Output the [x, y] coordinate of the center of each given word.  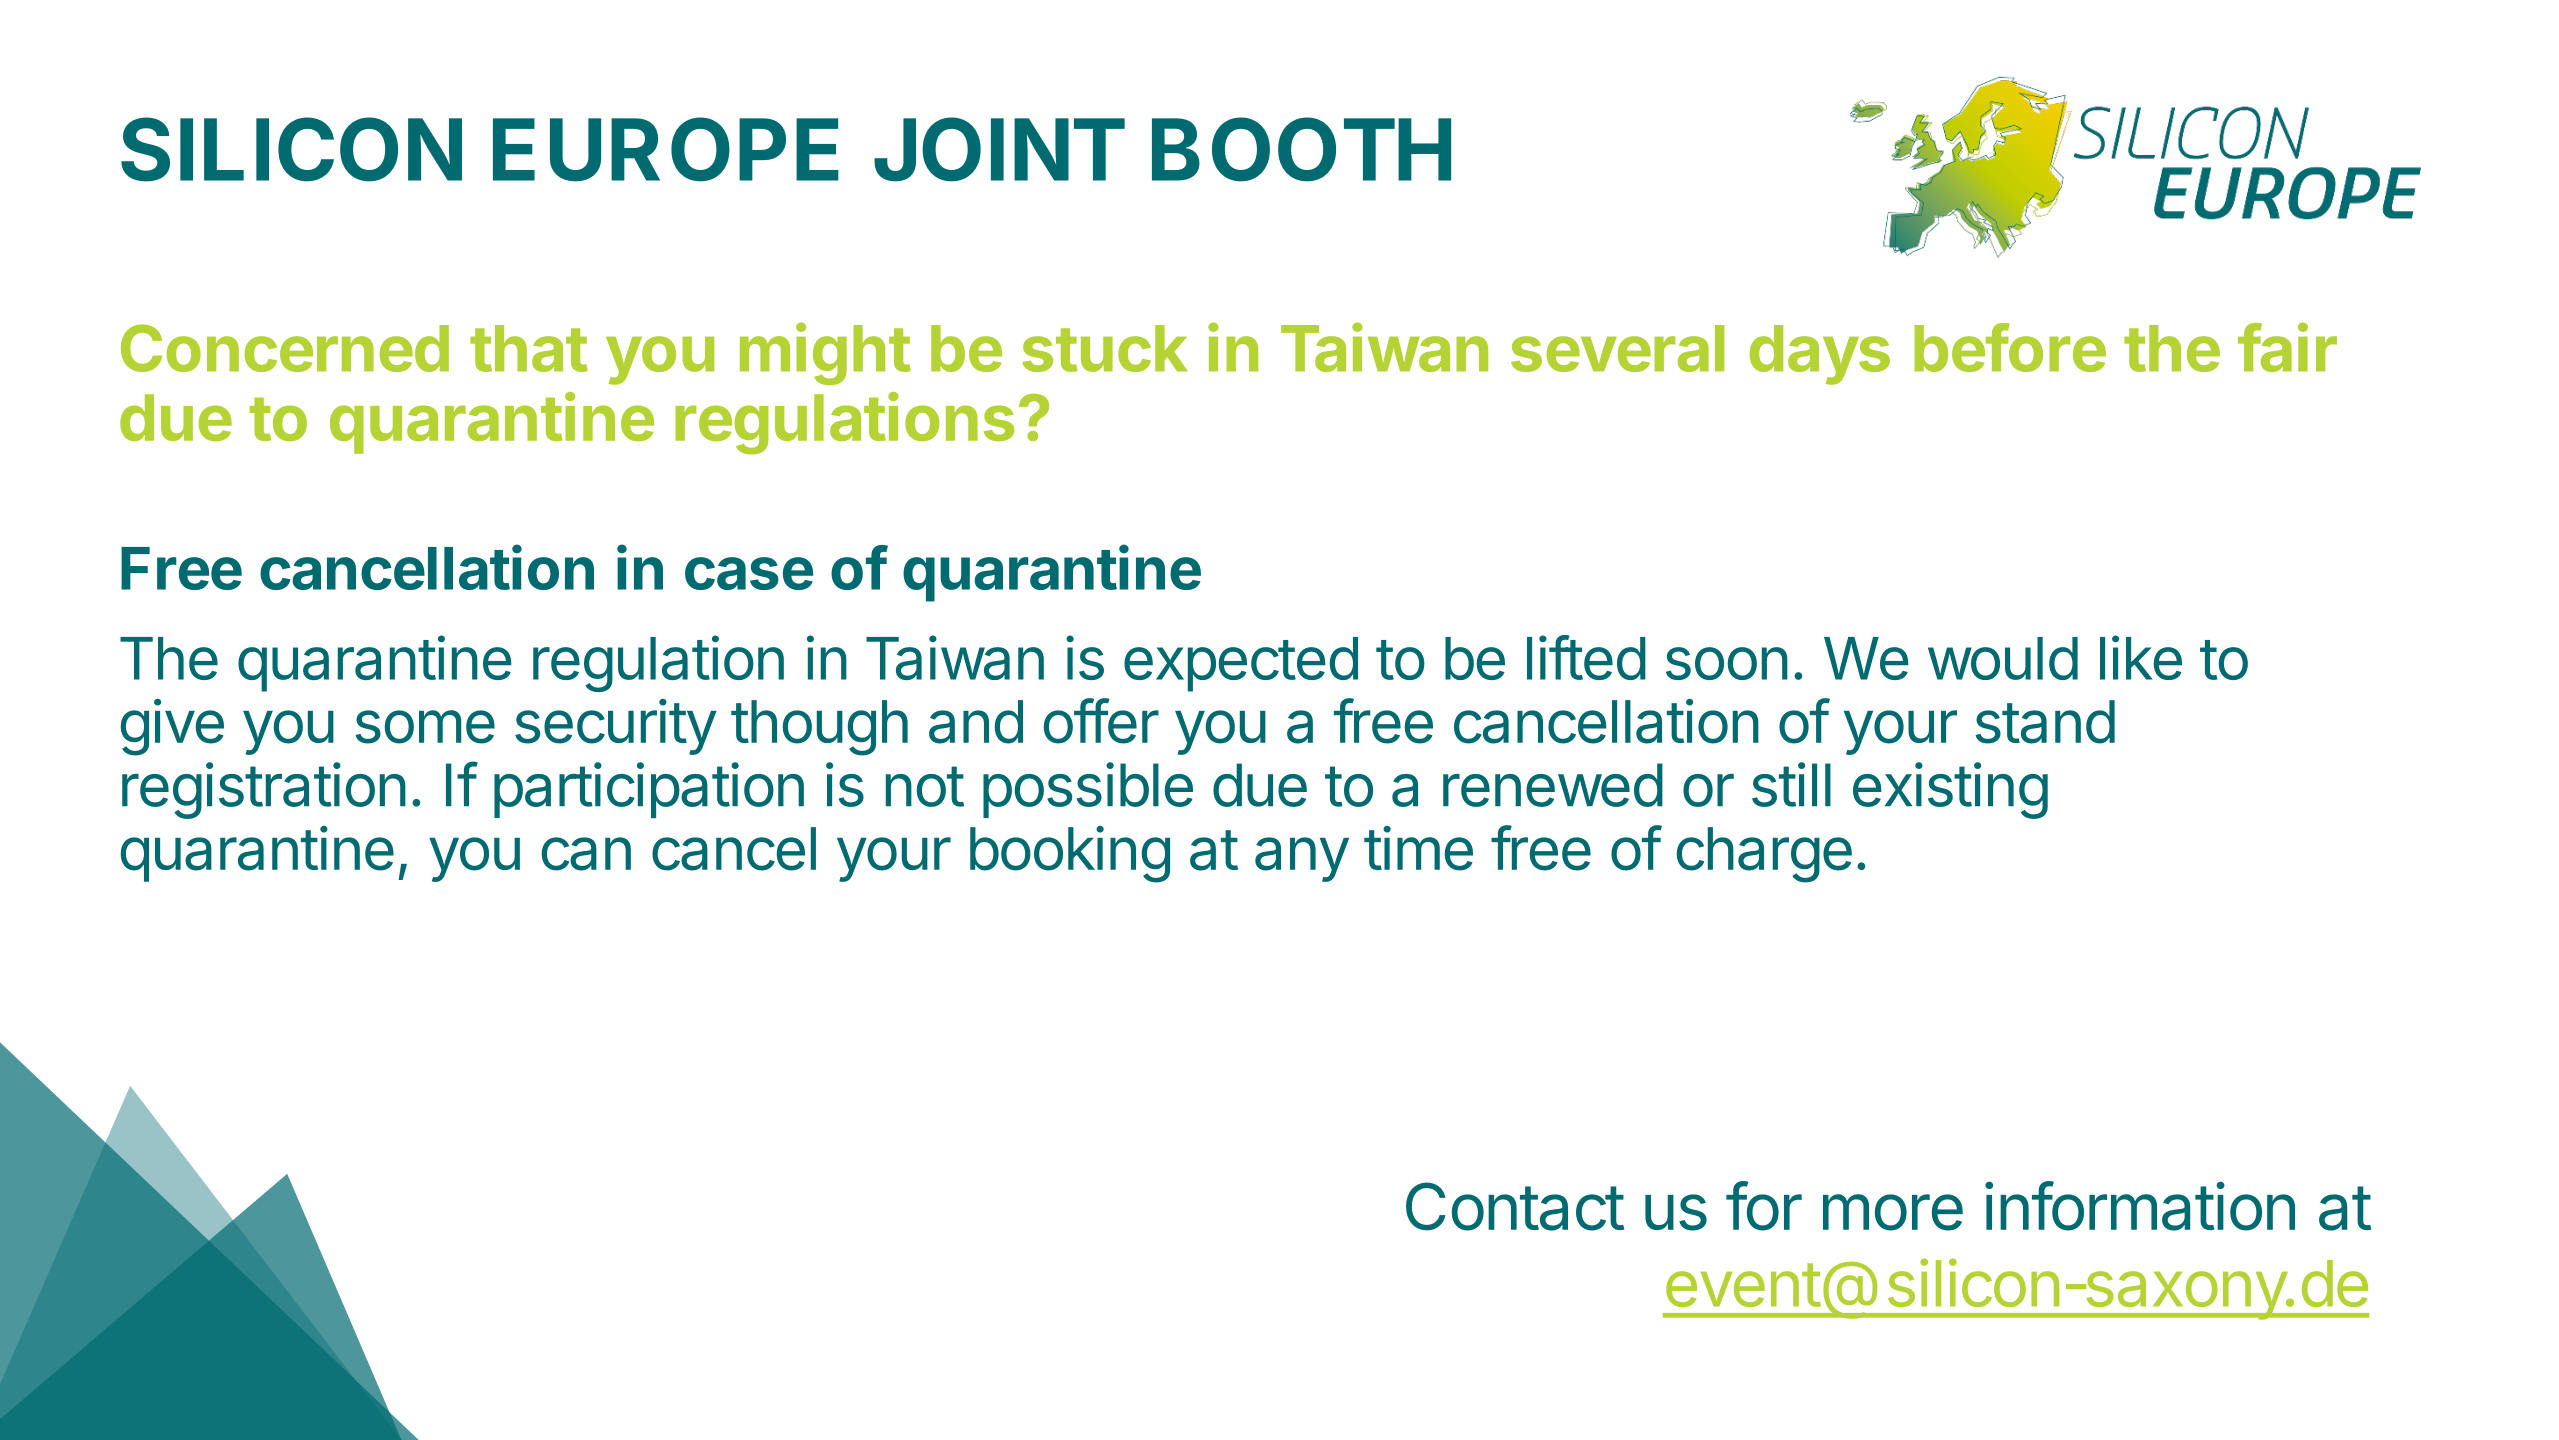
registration [264, 790]
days [1820, 355]
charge [1764, 855]
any [1302, 859]
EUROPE [666, 149]
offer [1101, 721]
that [529, 348]
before [2010, 347]
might [825, 354]
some [425, 727]
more [1893, 1212]
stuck [1104, 348]
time [1418, 848]
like [2141, 657]
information [2140, 1206]
